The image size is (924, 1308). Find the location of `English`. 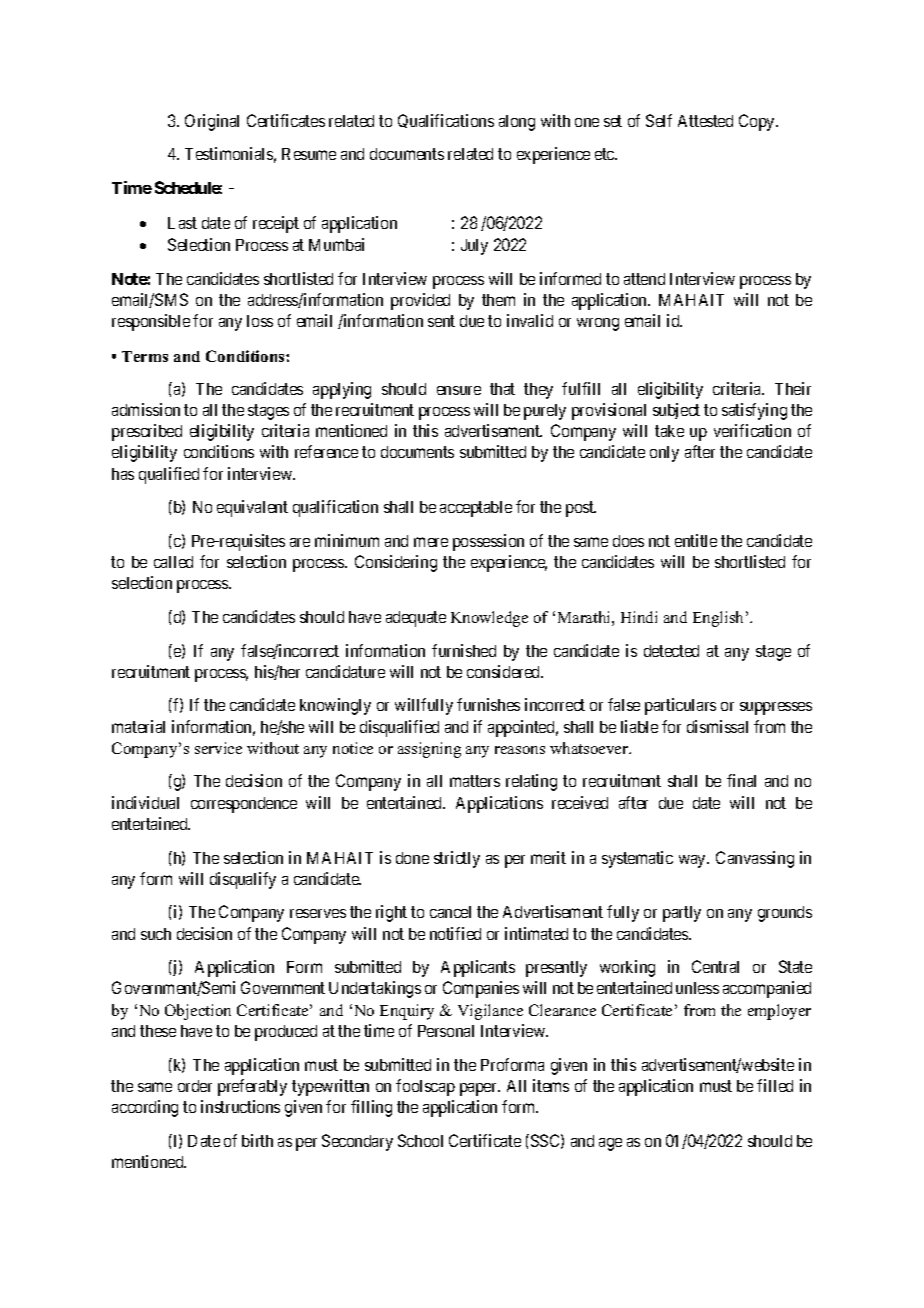

English is located at coordinates (720, 619).
